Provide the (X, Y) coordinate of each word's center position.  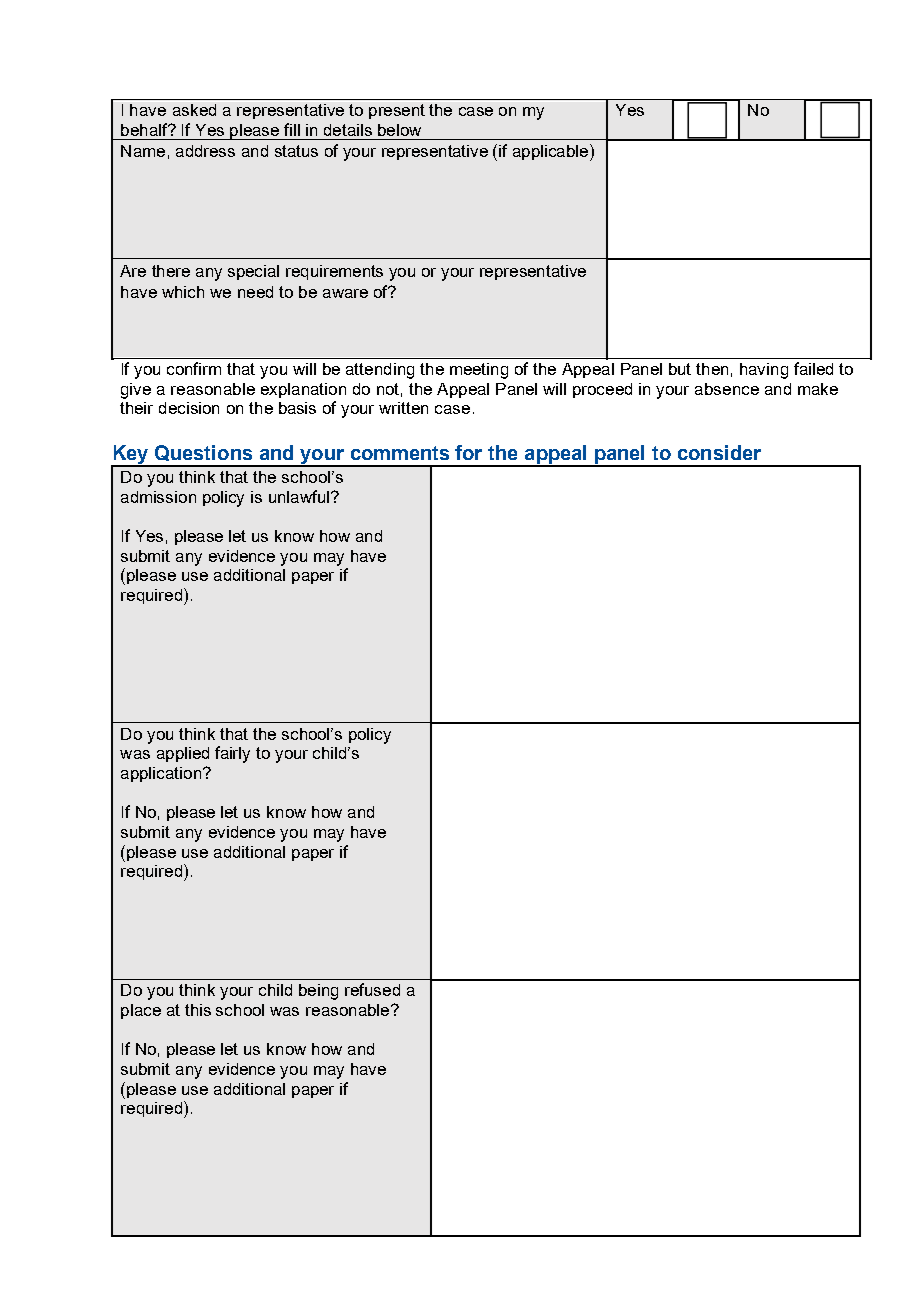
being (318, 992)
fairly (232, 754)
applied (183, 754)
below (399, 130)
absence (727, 389)
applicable (550, 152)
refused (372, 989)
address (205, 151)
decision (189, 408)
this (198, 1010)
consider (719, 452)
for (468, 452)
